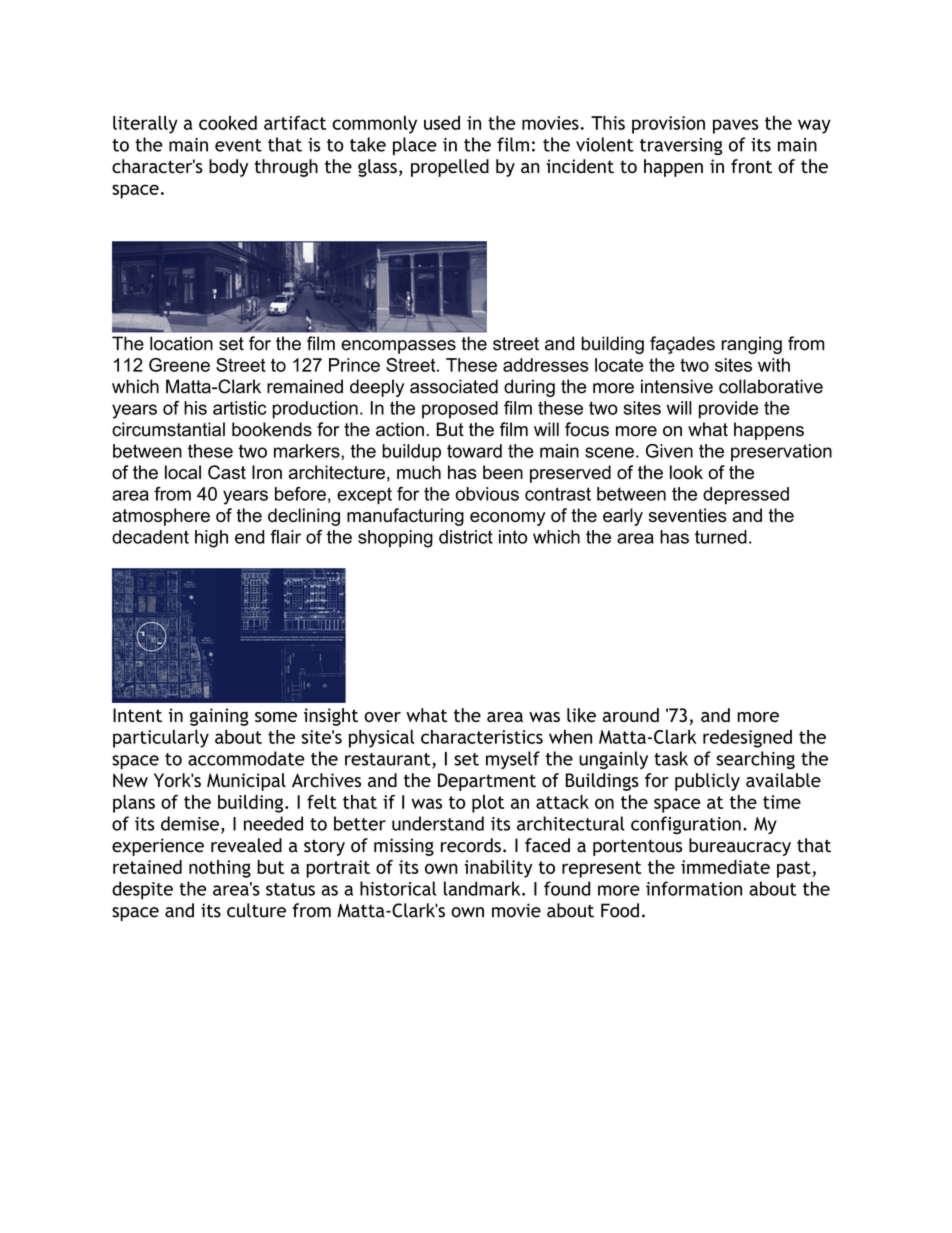 Image resolution: width=952 pixels, height=1233 pixels. Describe the element at coordinates (228, 168) in the document. I see `body` at that location.
